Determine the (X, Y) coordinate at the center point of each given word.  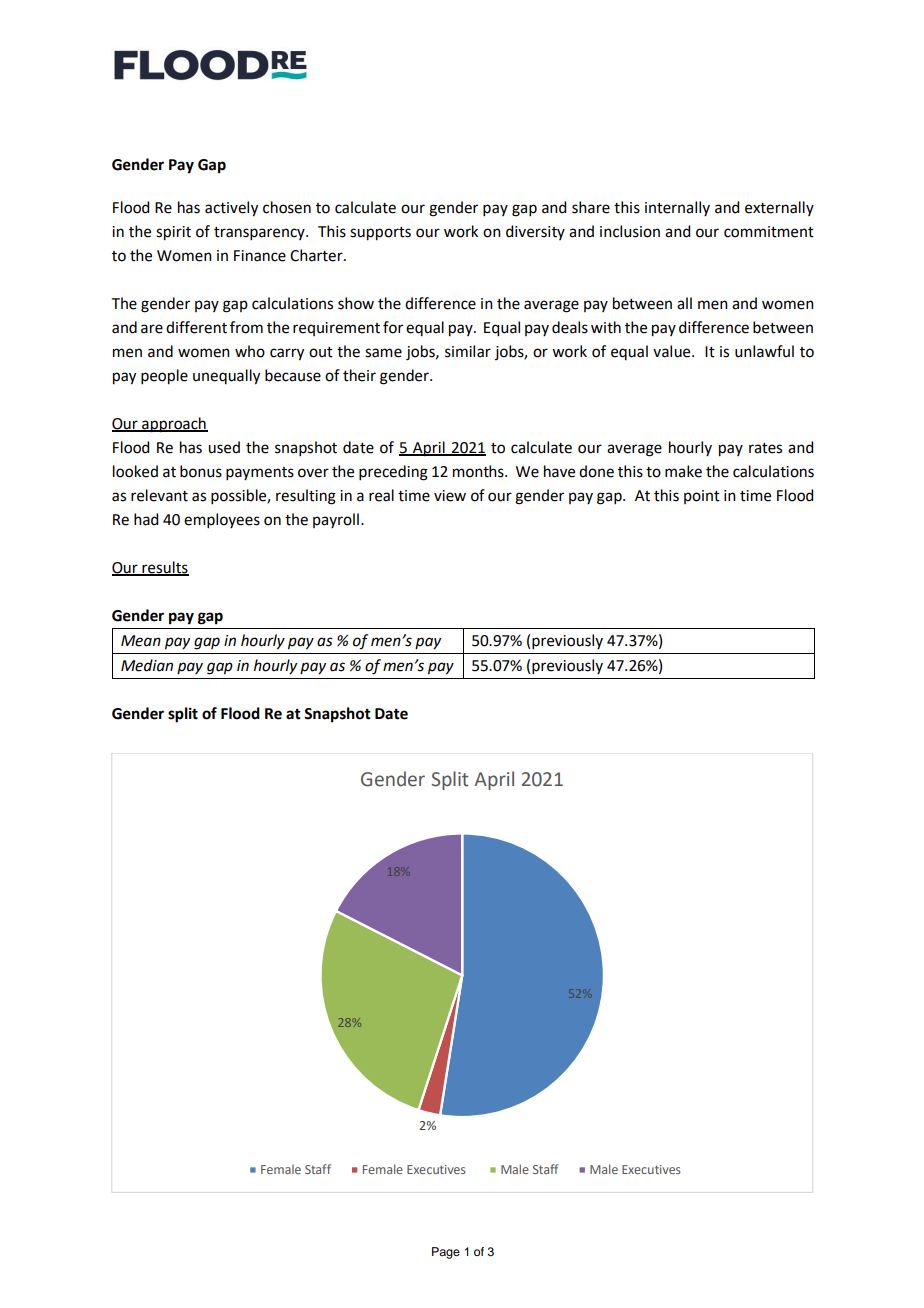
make (683, 471)
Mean (141, 641)
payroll (336, 520)
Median (147, 665)
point (702, 497)
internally (677, 208)
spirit (173, 233)
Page (446, 1253)
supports (380, 234)
